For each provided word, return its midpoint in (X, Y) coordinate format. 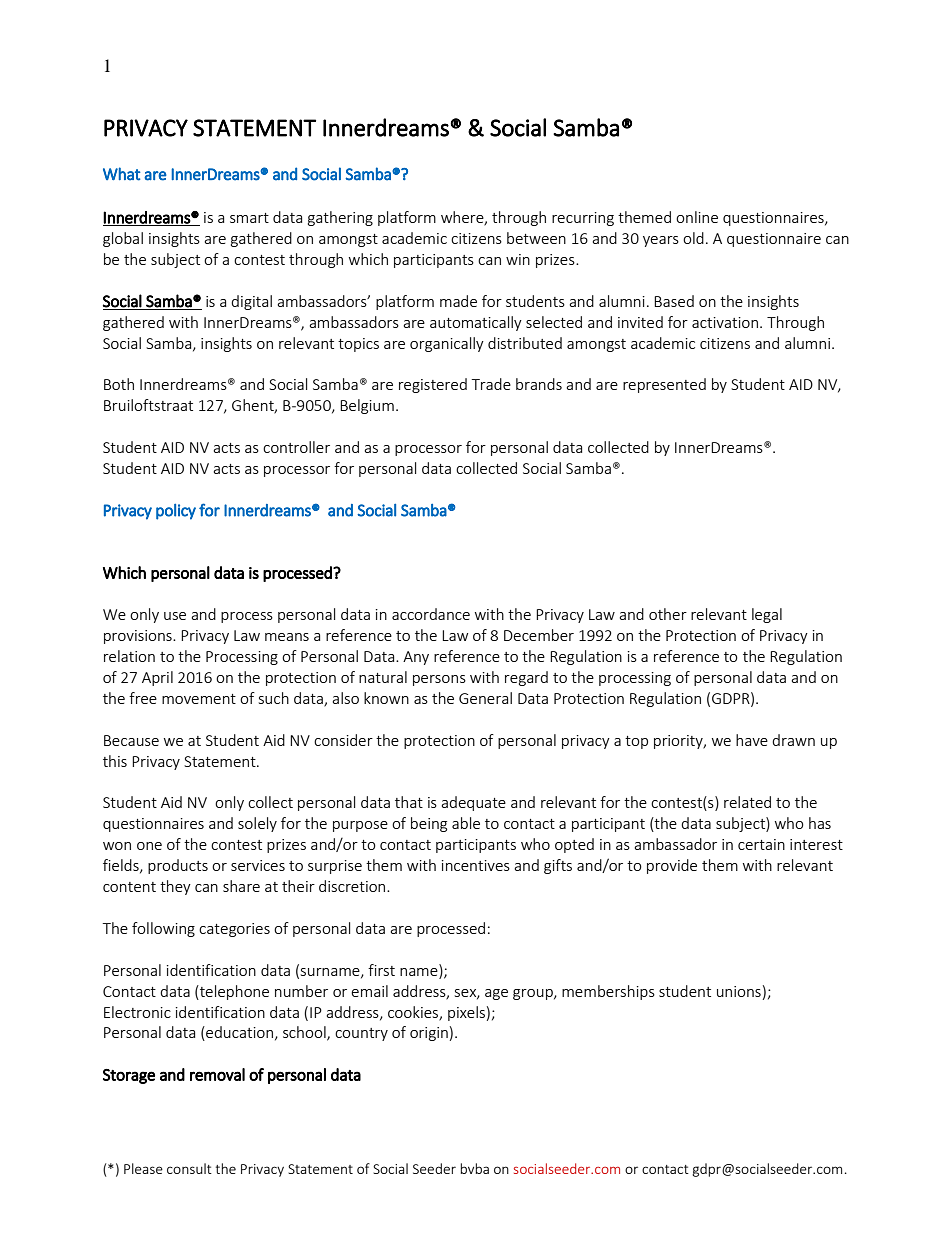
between (536, 238)
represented (664, 385)
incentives (476, 865)
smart (249, 218)
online (697, 217)
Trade (491, 384)
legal (767, 615)
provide (672, 866)
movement (199, 699)
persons (439, 680)
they (175, 887)
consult (189, 1168)
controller (296, 447)
